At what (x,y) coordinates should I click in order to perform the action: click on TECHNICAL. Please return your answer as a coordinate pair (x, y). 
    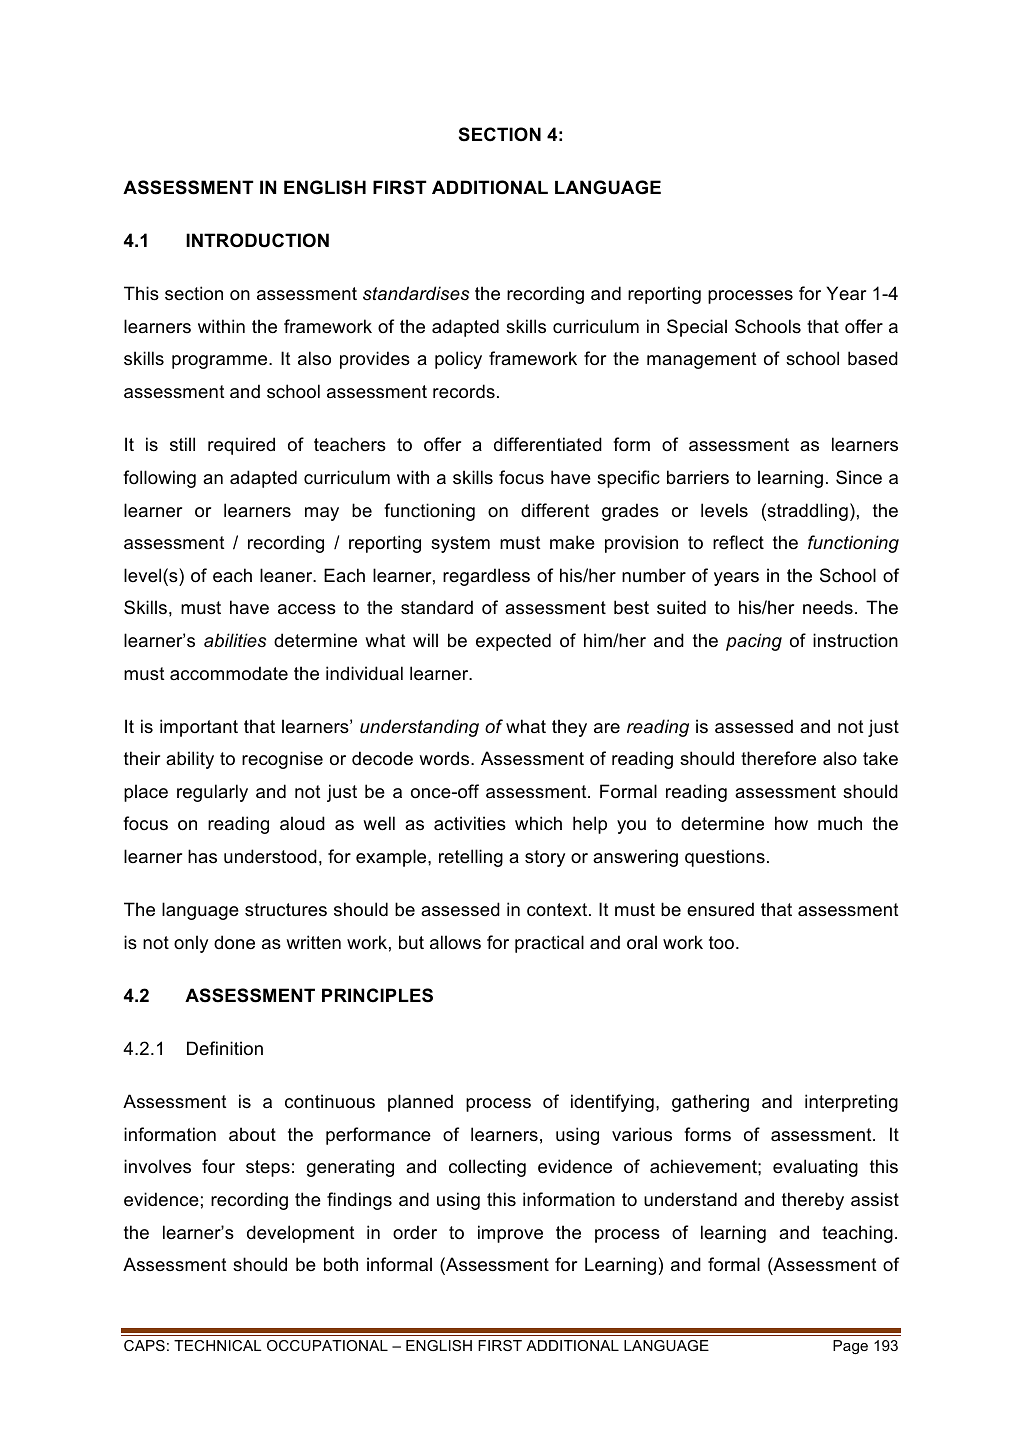
    Looking at the image, I should click on (217, 1345).
